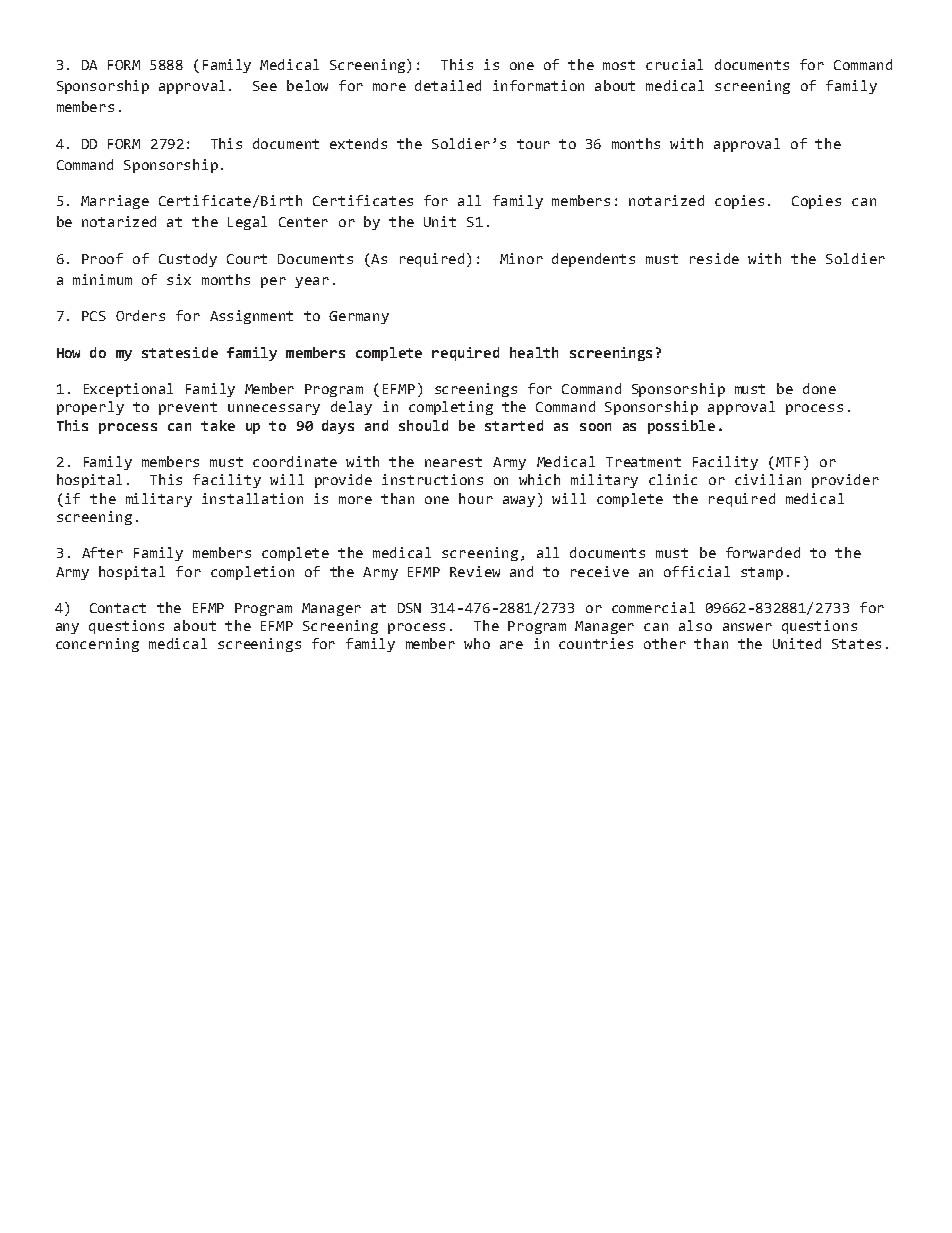 The width and height of the screenshot is (952, 1233). What do you see at coordinates (265, 86) in the screenshot?
I see `See` at bounding box center [265, 86].
